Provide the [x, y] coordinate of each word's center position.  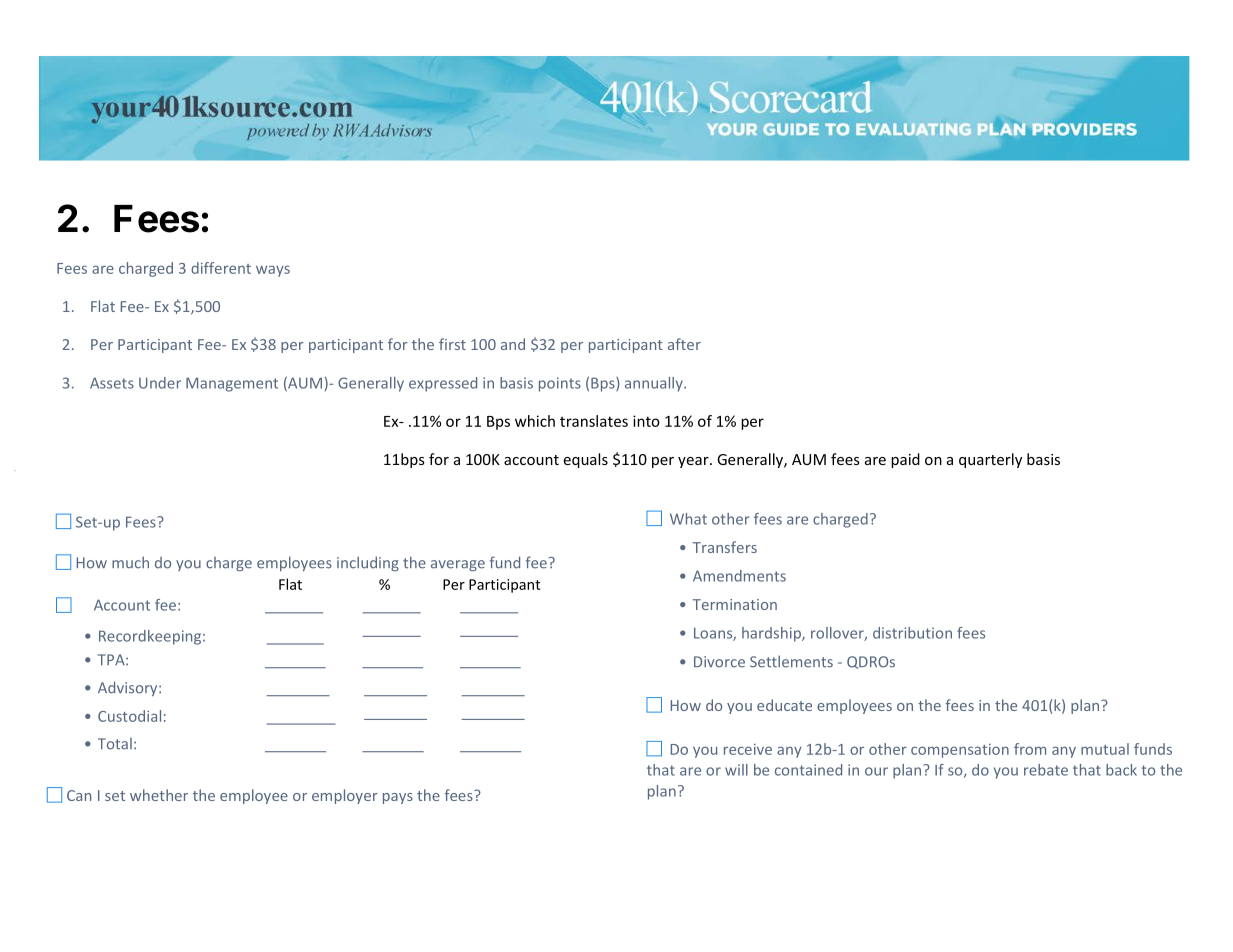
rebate [1046, 770]
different [221, 268]
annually [655, 384]
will [736, 770]
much [130, 562]
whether [159, 795]
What [688, 519]
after [684, 344]
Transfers [725, 547]
